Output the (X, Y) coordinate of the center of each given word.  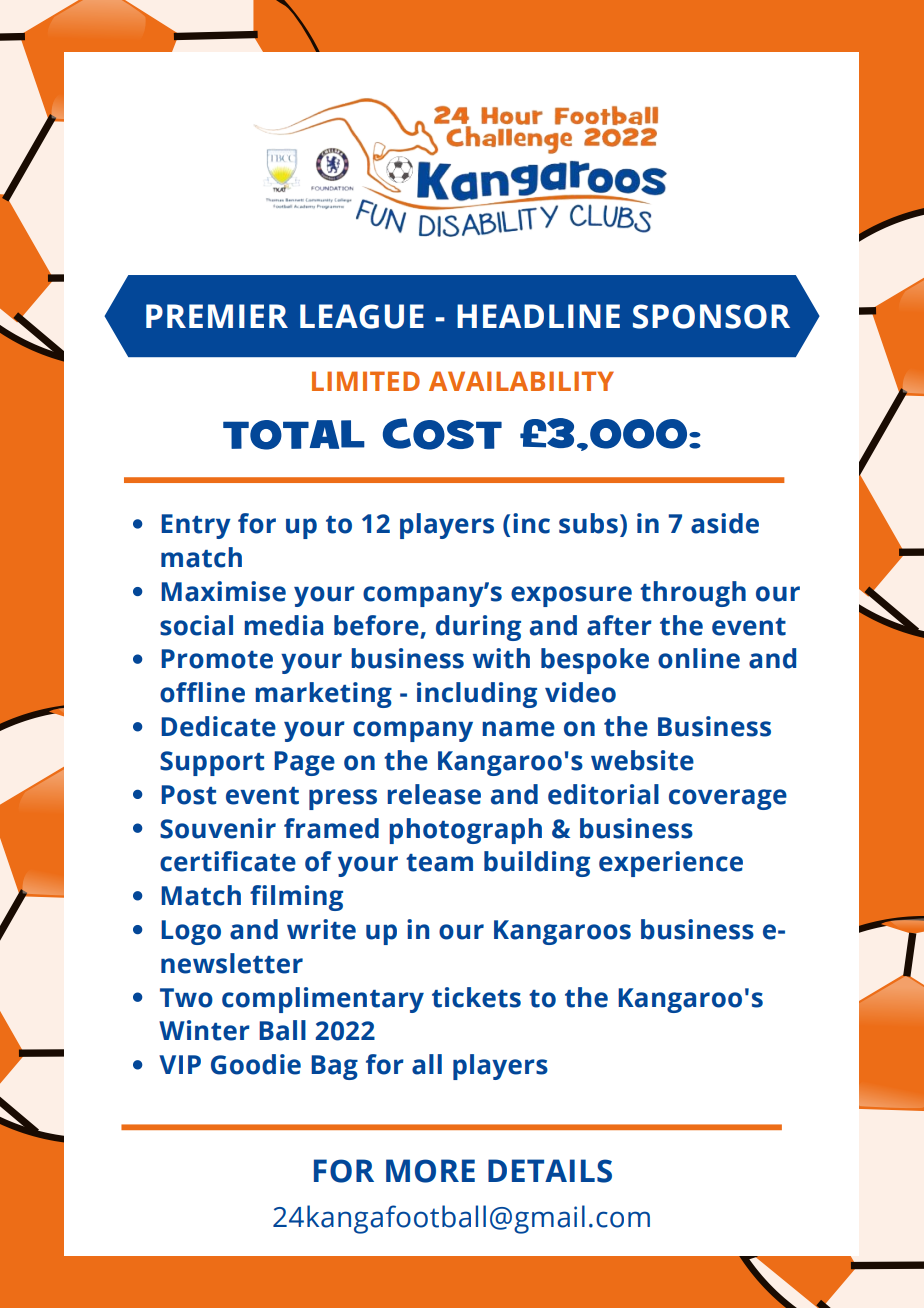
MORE (430, 1171)
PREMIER (217, 316)
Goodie (256, 1064)
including (477, 695)
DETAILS (550, 1171)
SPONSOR (711, 316)
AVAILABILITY (521, 381)
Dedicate (218, 726)
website (642, 760)
